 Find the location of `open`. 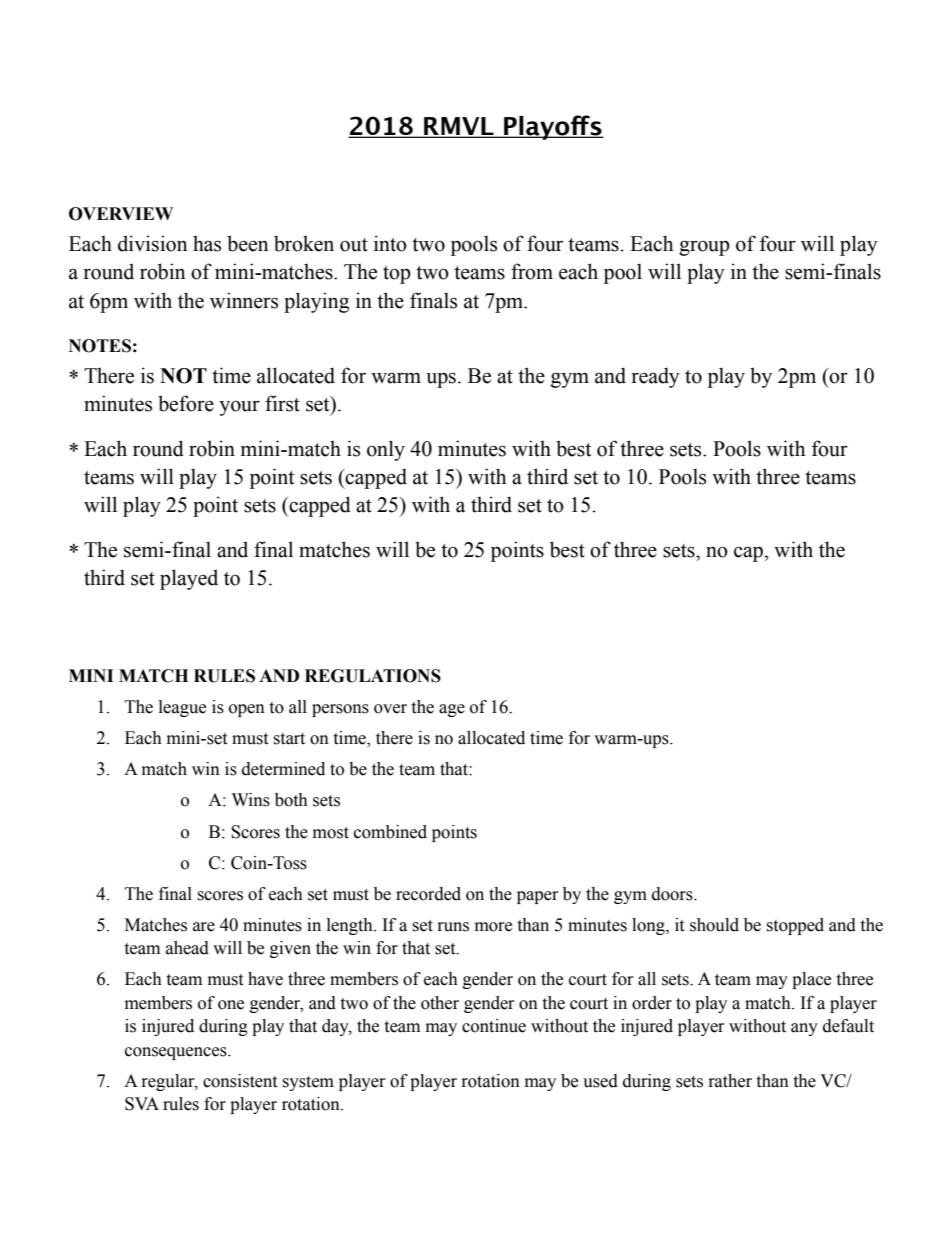

open is located at coordinates (247, 710).
